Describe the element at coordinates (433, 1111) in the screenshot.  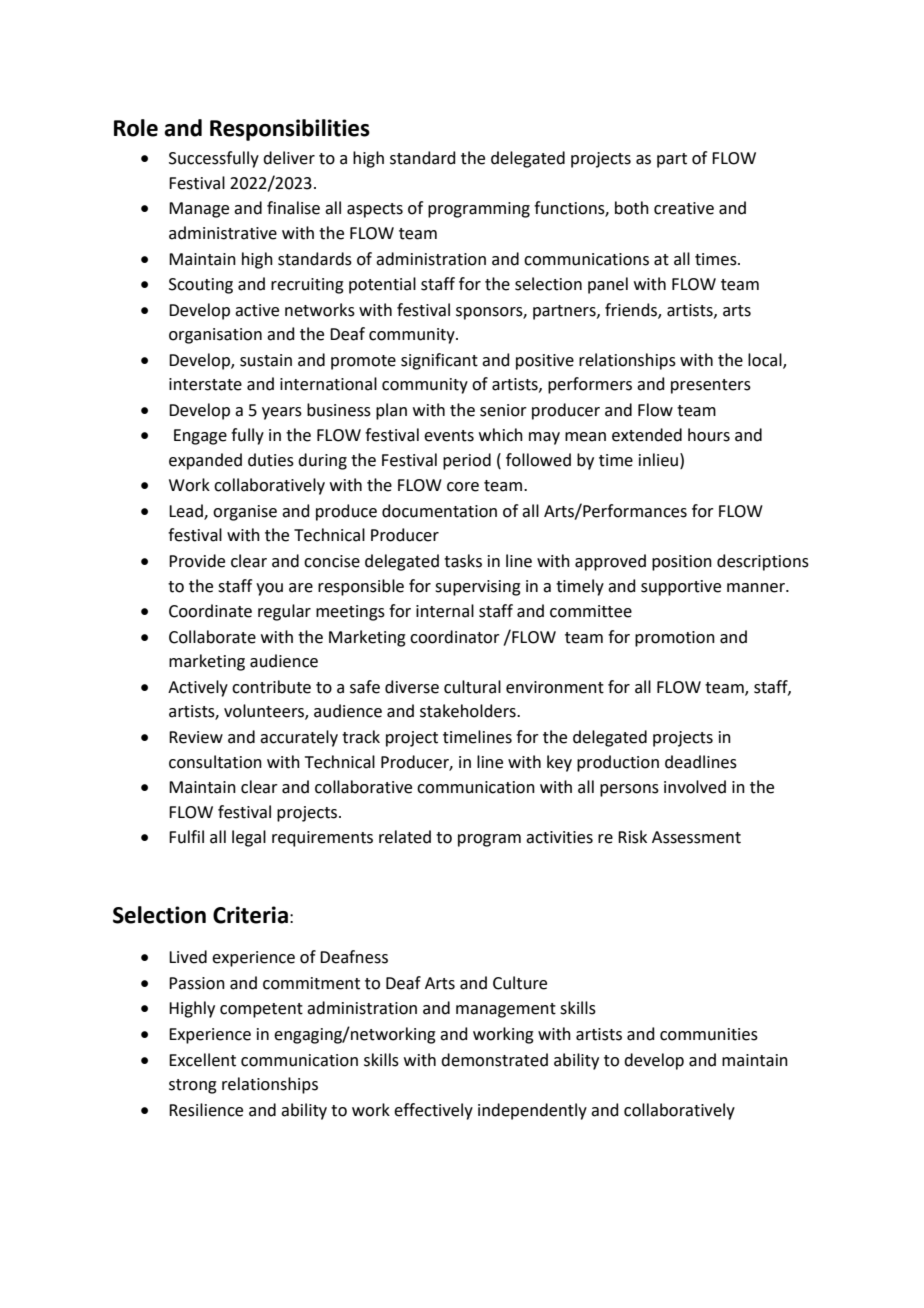
I see `effectively` at that location.
